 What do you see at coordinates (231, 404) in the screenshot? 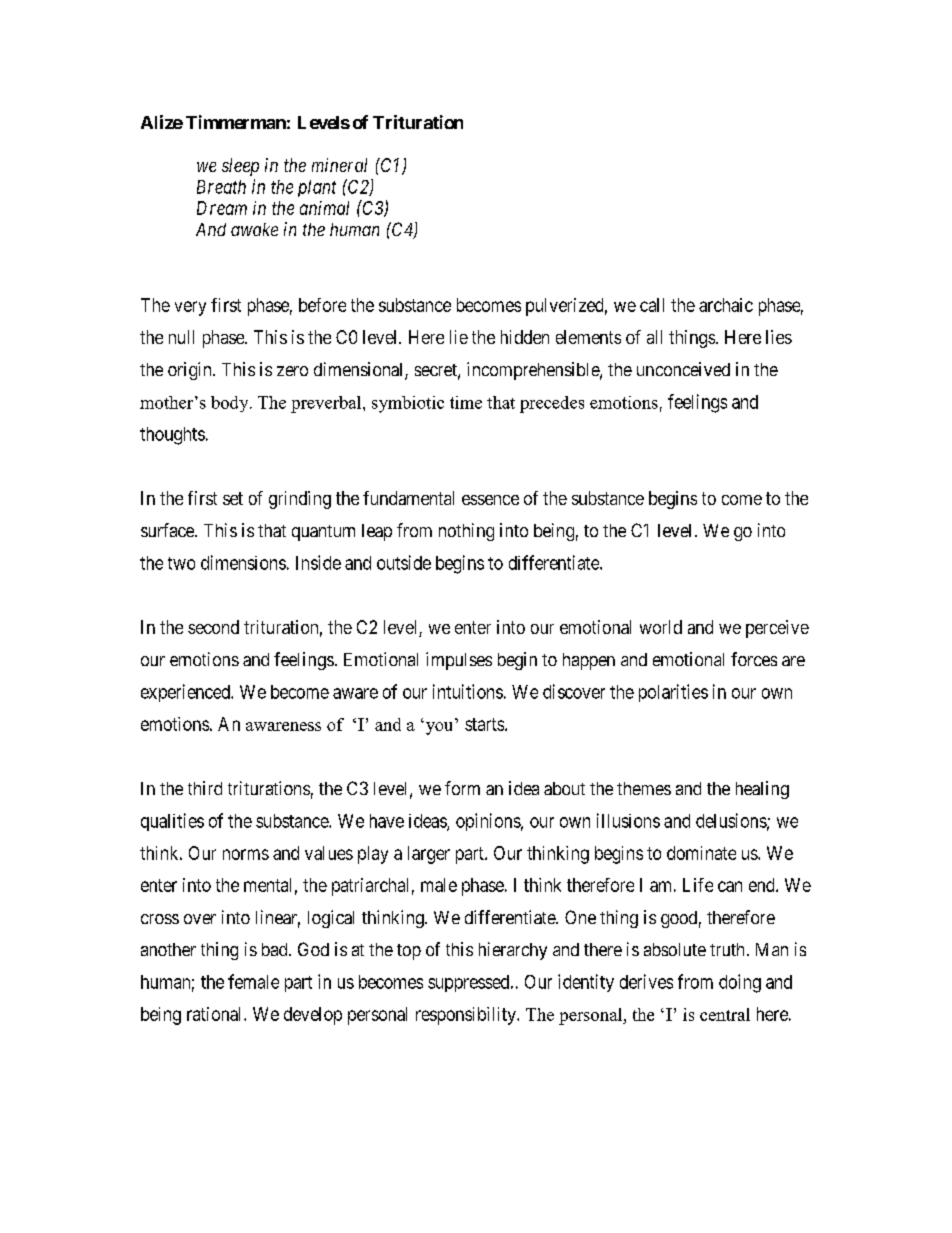
I see `body` at bounding box center [231, 404].
